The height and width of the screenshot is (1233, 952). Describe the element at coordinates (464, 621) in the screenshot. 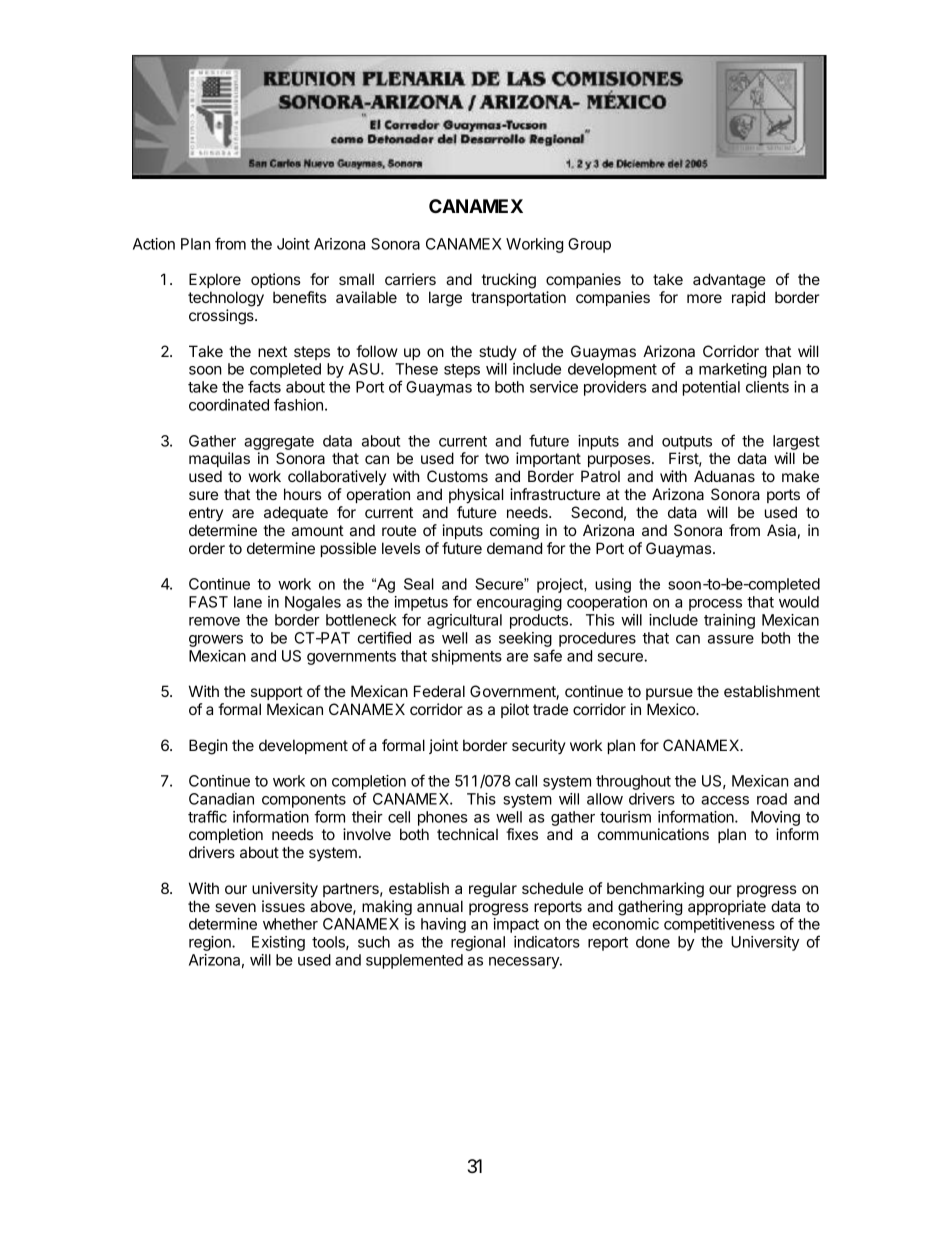

I see `agricultural` at that location.
